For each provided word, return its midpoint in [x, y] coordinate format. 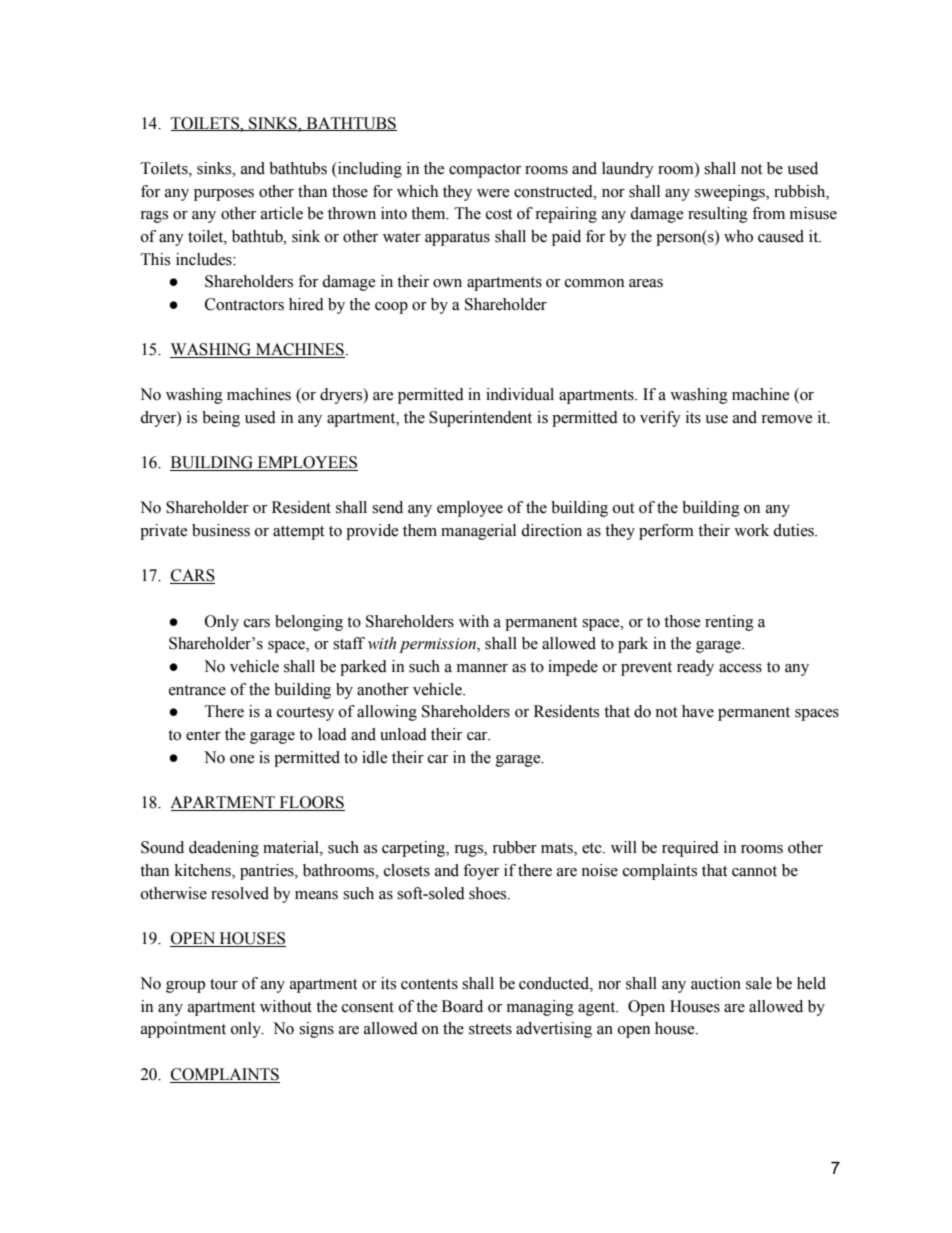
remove [787, 419]
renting [729, 623]
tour [224, 984]
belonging [309, 623]
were [493, 193]
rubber [514, 847]
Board [462, 1006]
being [221, 419]
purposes [224, 195]
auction [716, 983]
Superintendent [480, 419]
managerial [478, 532]
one [242, 759]
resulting [718, 215]
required [690, 849]
